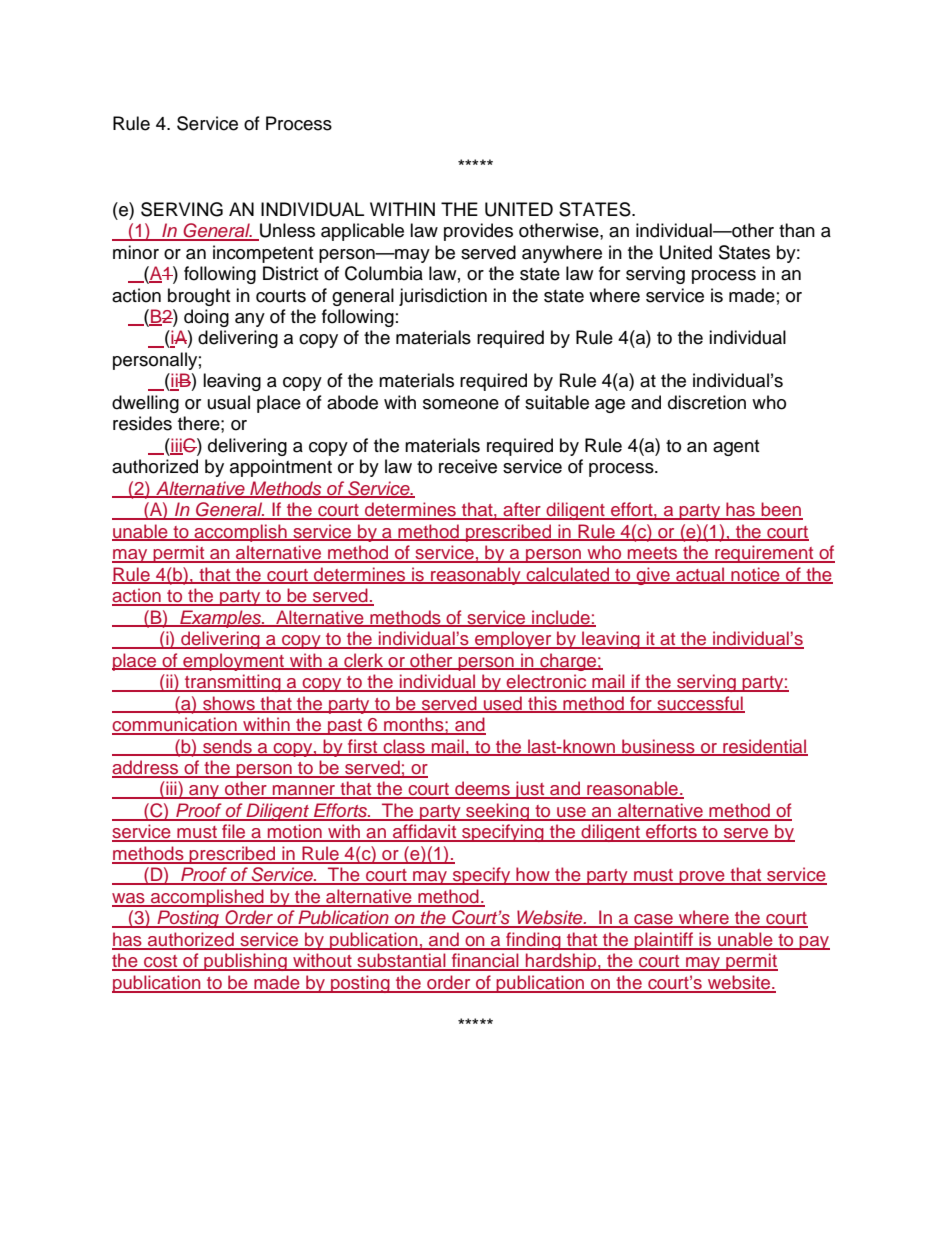  What do you see at coordinates (513, 640) in the screenshot?
I see `employer` at bounding box center [513, 640].
